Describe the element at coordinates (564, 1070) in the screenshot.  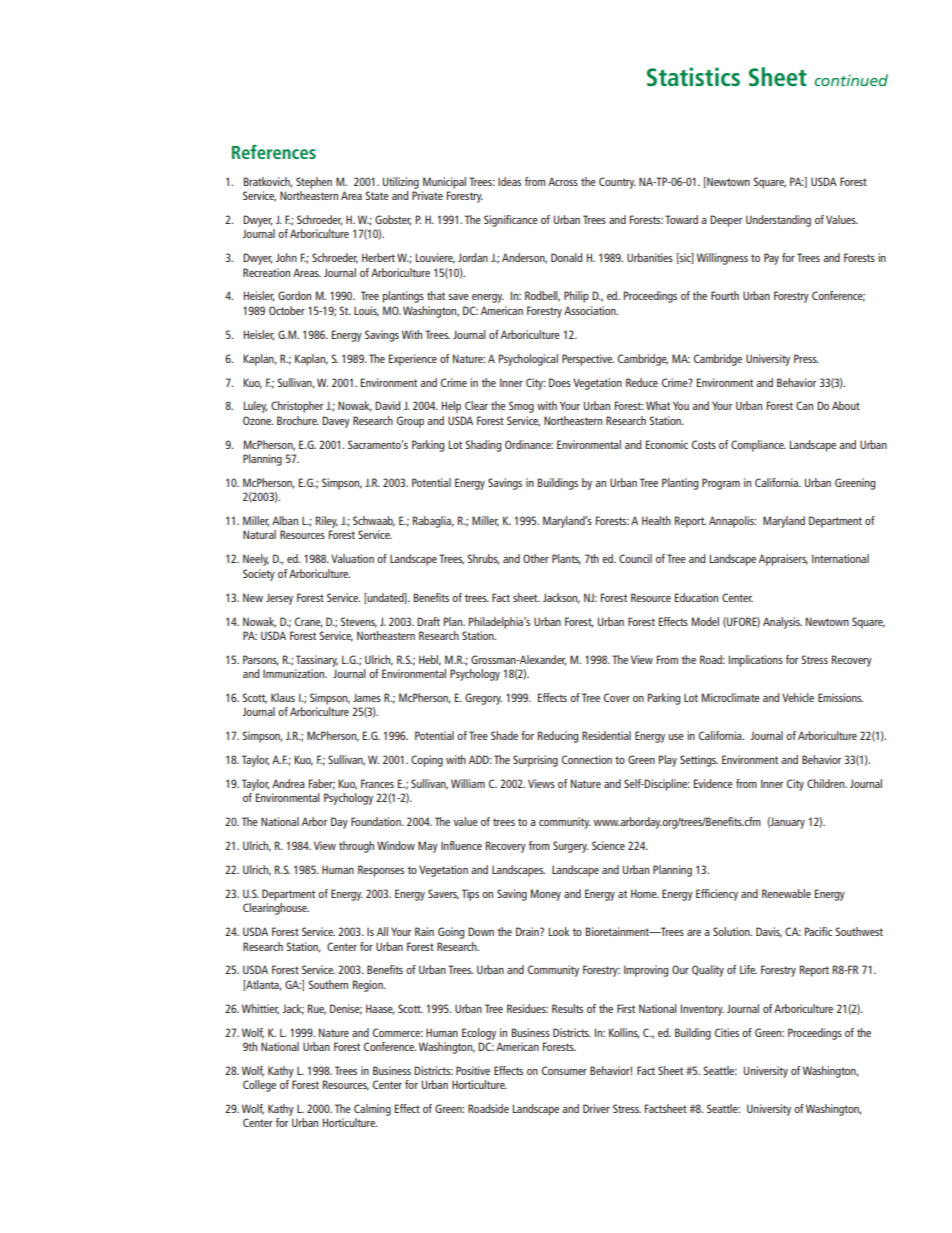
I see `Consumer` at that location.
